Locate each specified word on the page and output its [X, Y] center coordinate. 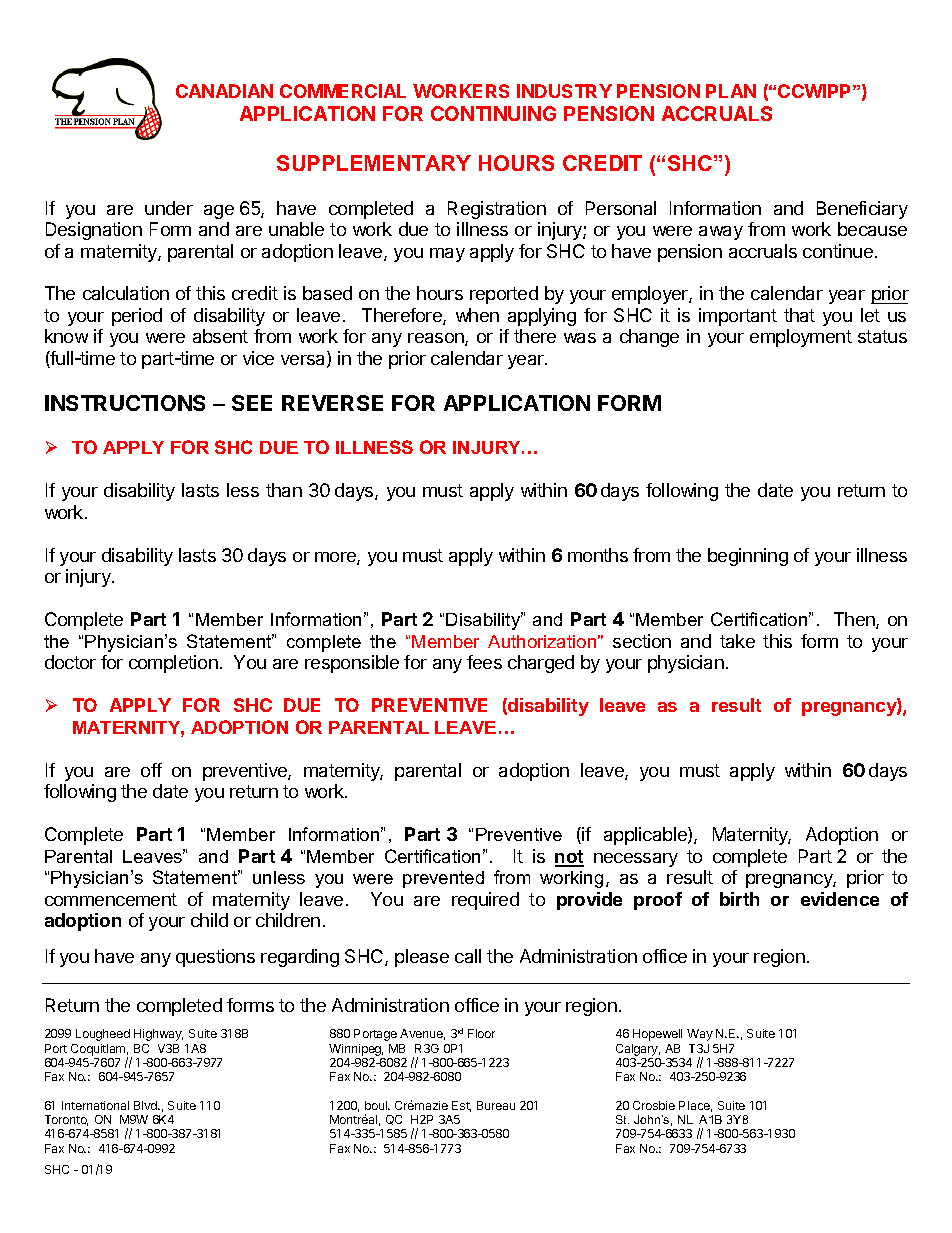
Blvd [146, 1105]
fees [484, 662]
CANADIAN [224, 91]
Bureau [496, 1105]
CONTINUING [493, 113]
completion [173, 664]
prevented [443, 879]
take [737, 641]
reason [437, 339]
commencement [111, 899]
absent [220, 336]
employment [801, 338]
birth [739, 899]
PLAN [731, 91]
